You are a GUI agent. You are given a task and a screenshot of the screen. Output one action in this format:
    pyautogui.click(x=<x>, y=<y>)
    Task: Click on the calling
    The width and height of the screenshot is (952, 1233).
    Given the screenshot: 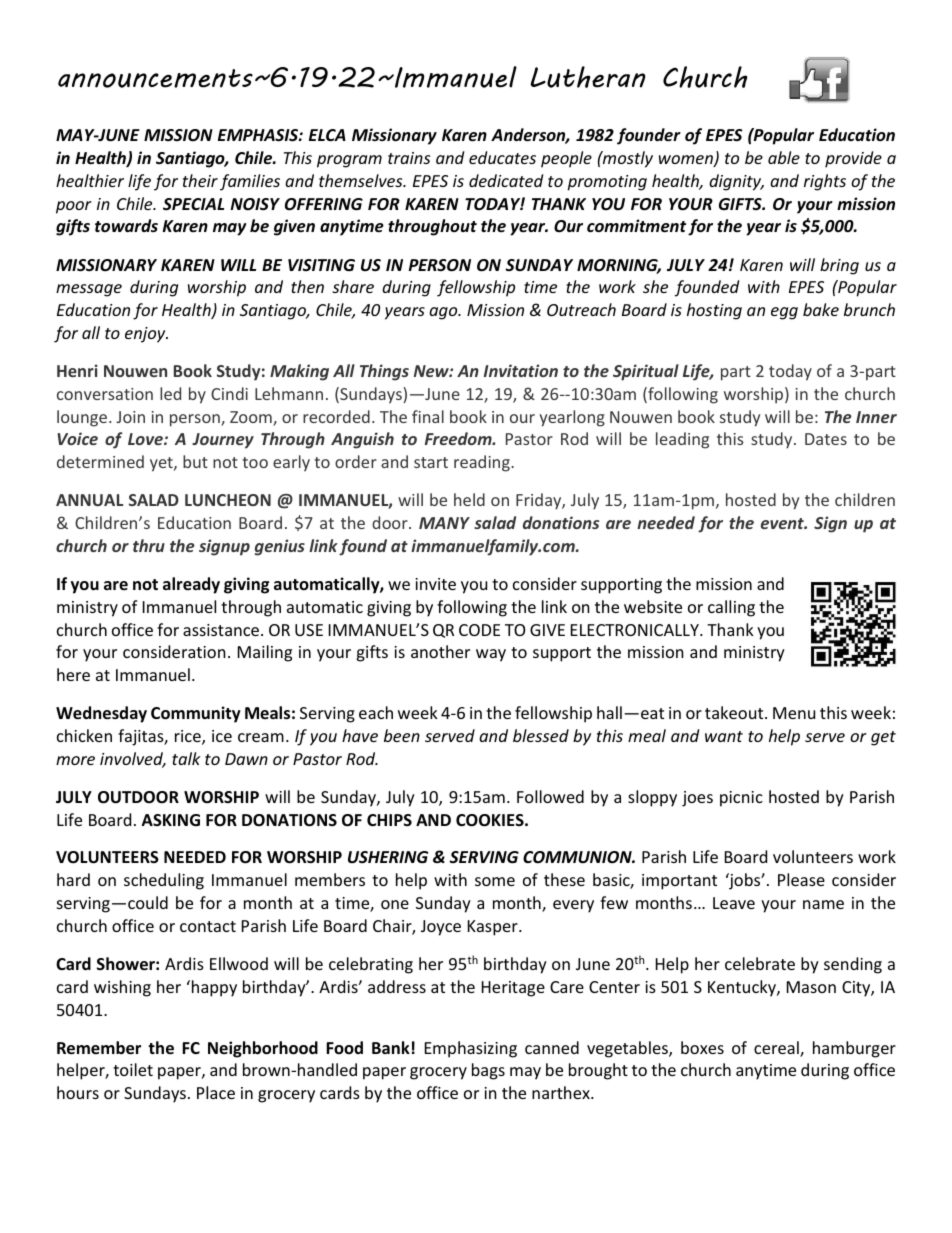 What is the action you would take?
    pyautogui.click(x=731, y=608)
